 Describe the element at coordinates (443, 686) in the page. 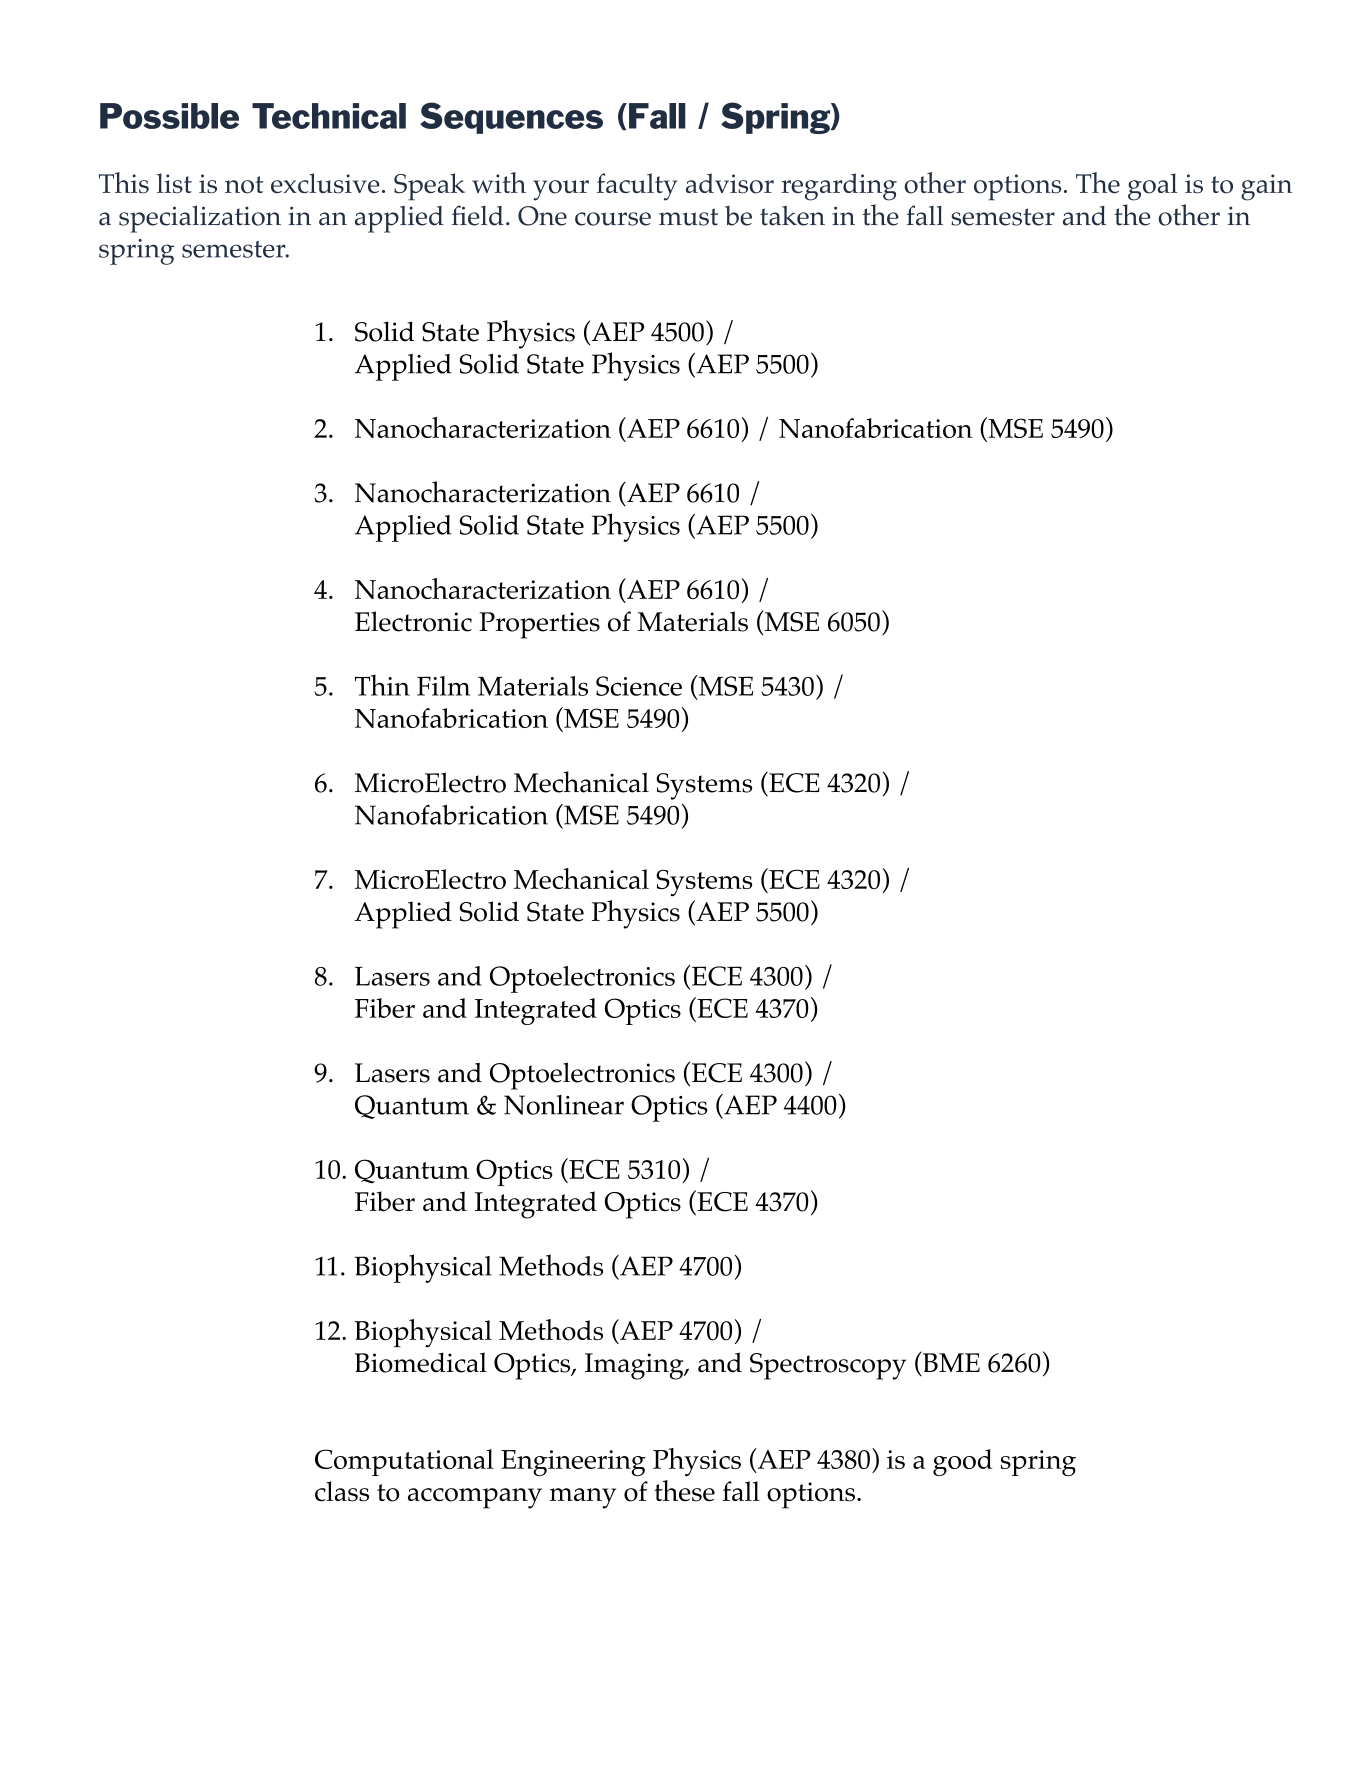

I see `Film` at that location.
